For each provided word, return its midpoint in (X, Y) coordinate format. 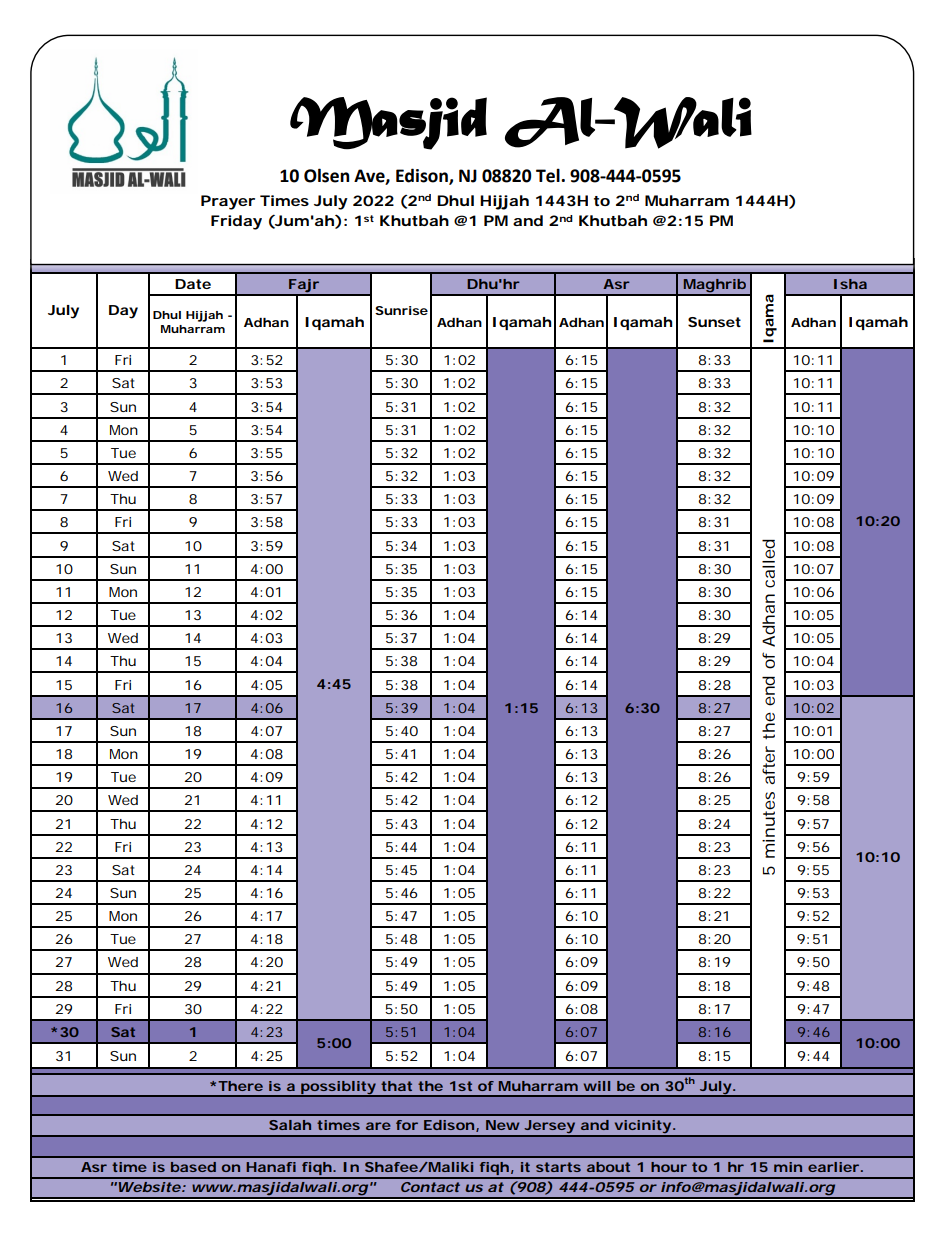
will (597, 1086)
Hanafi (271, 1167)
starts (558, 1167)
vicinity (642, 1128)
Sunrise (401, 310)
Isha (850, 284)
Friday (236, 222)
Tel (549, 175)
